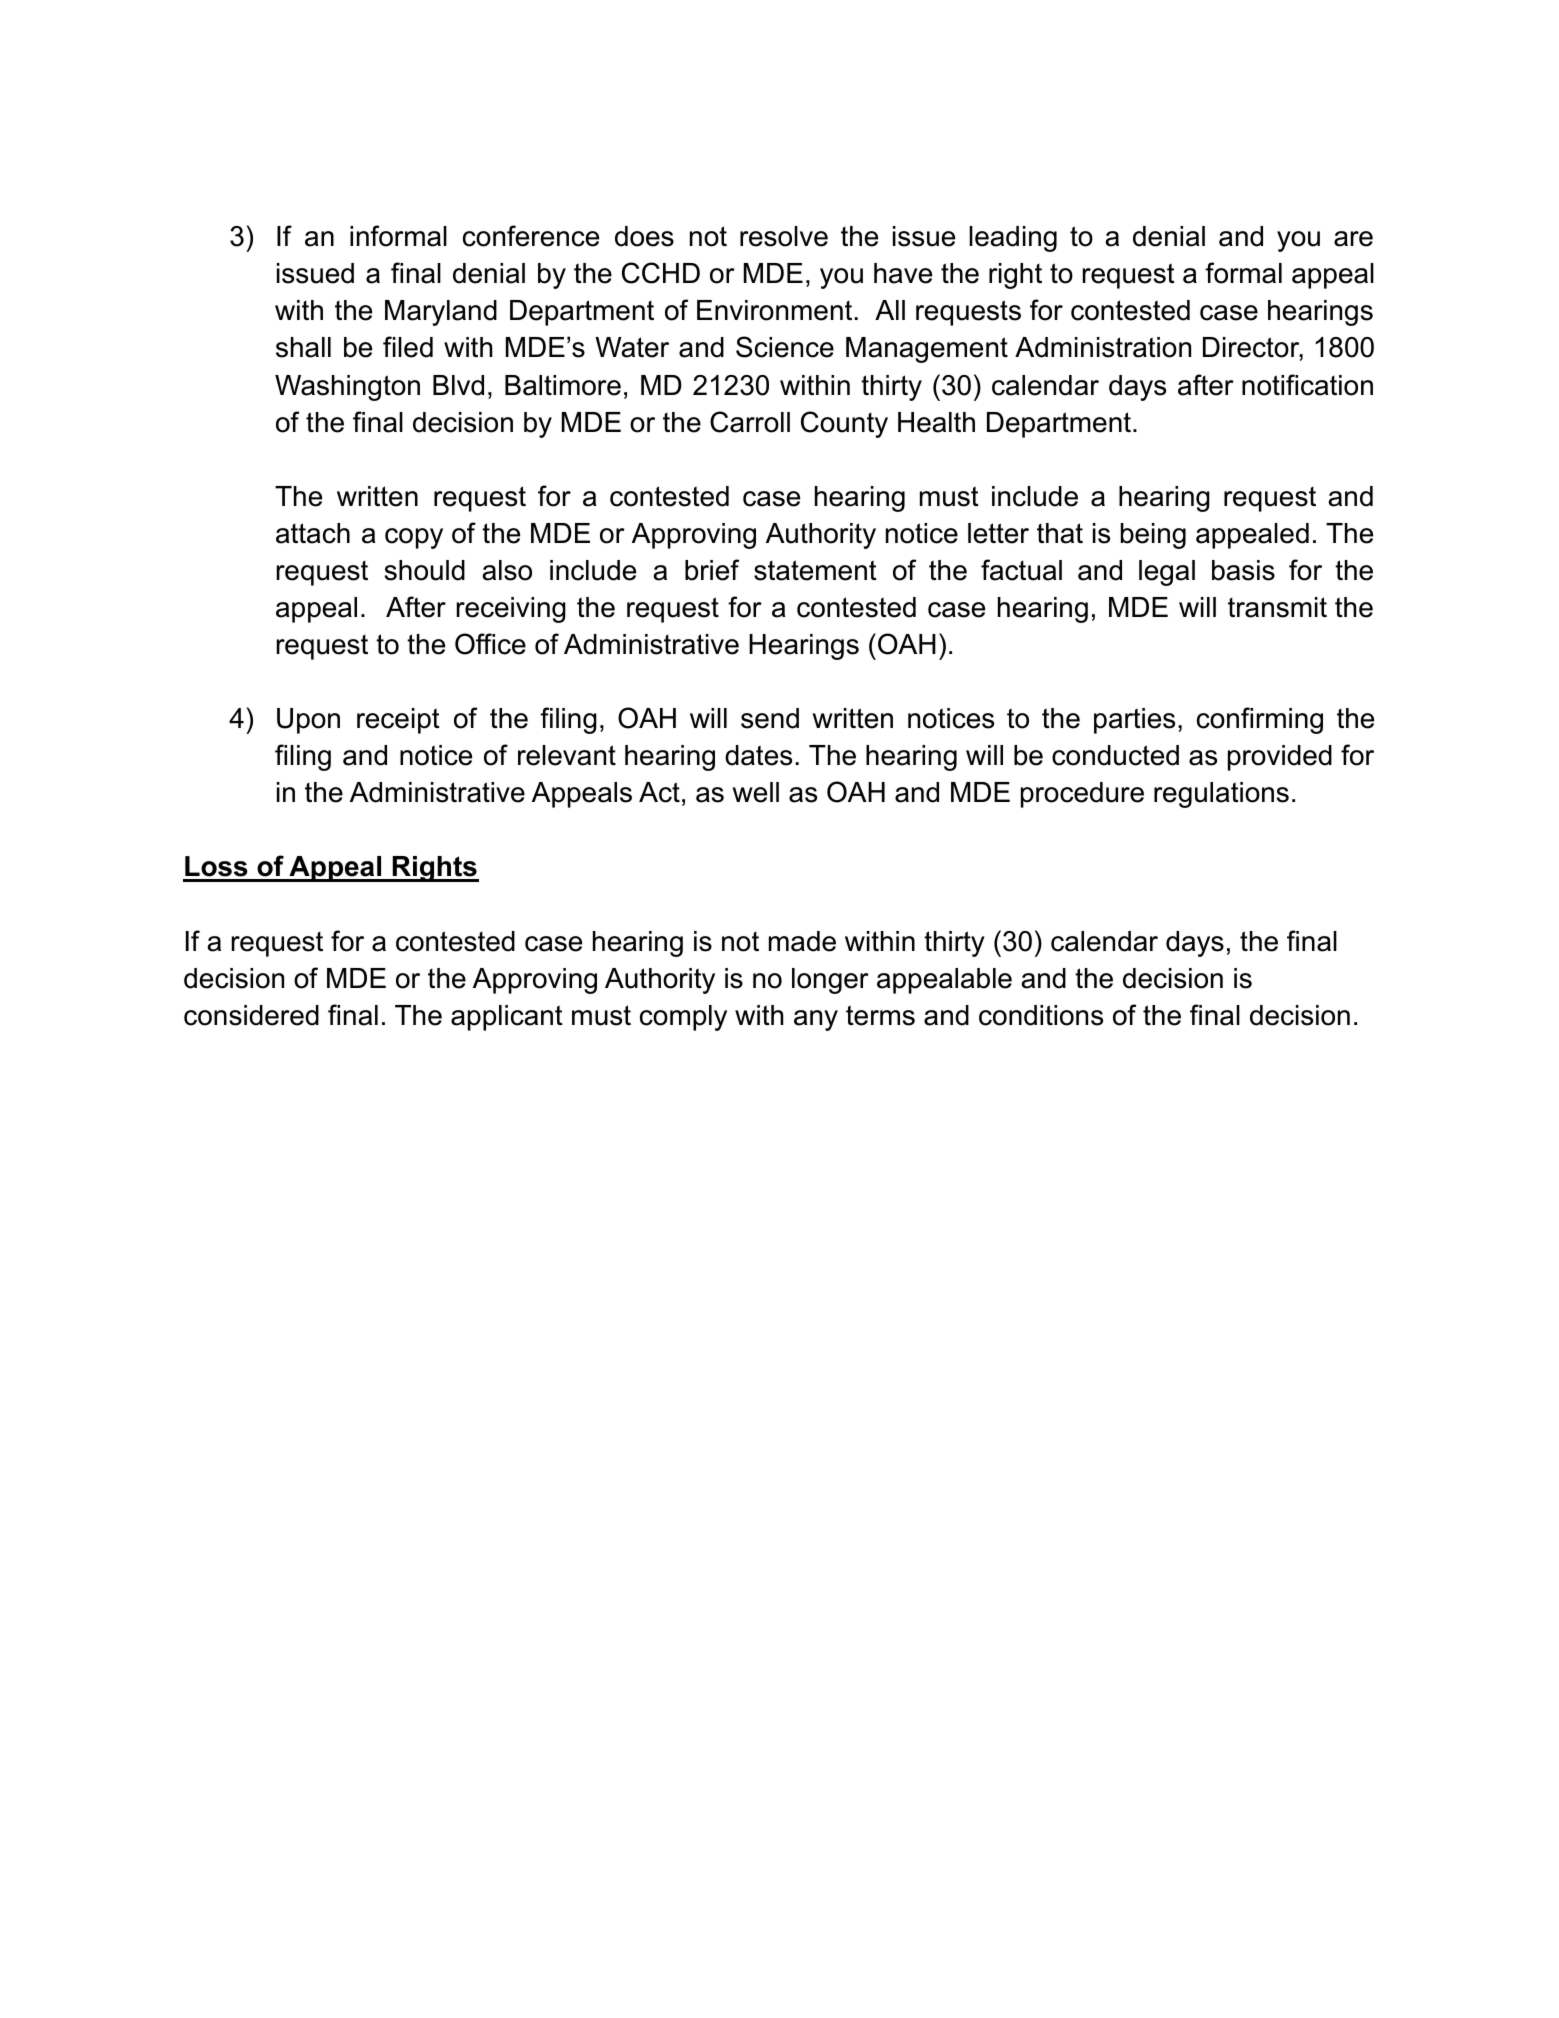 The height and width of the page is (2018, 1559). What do you see at coordinates (1153, 536) in the page?
I see `being` at bounding box center [1153, 536].
